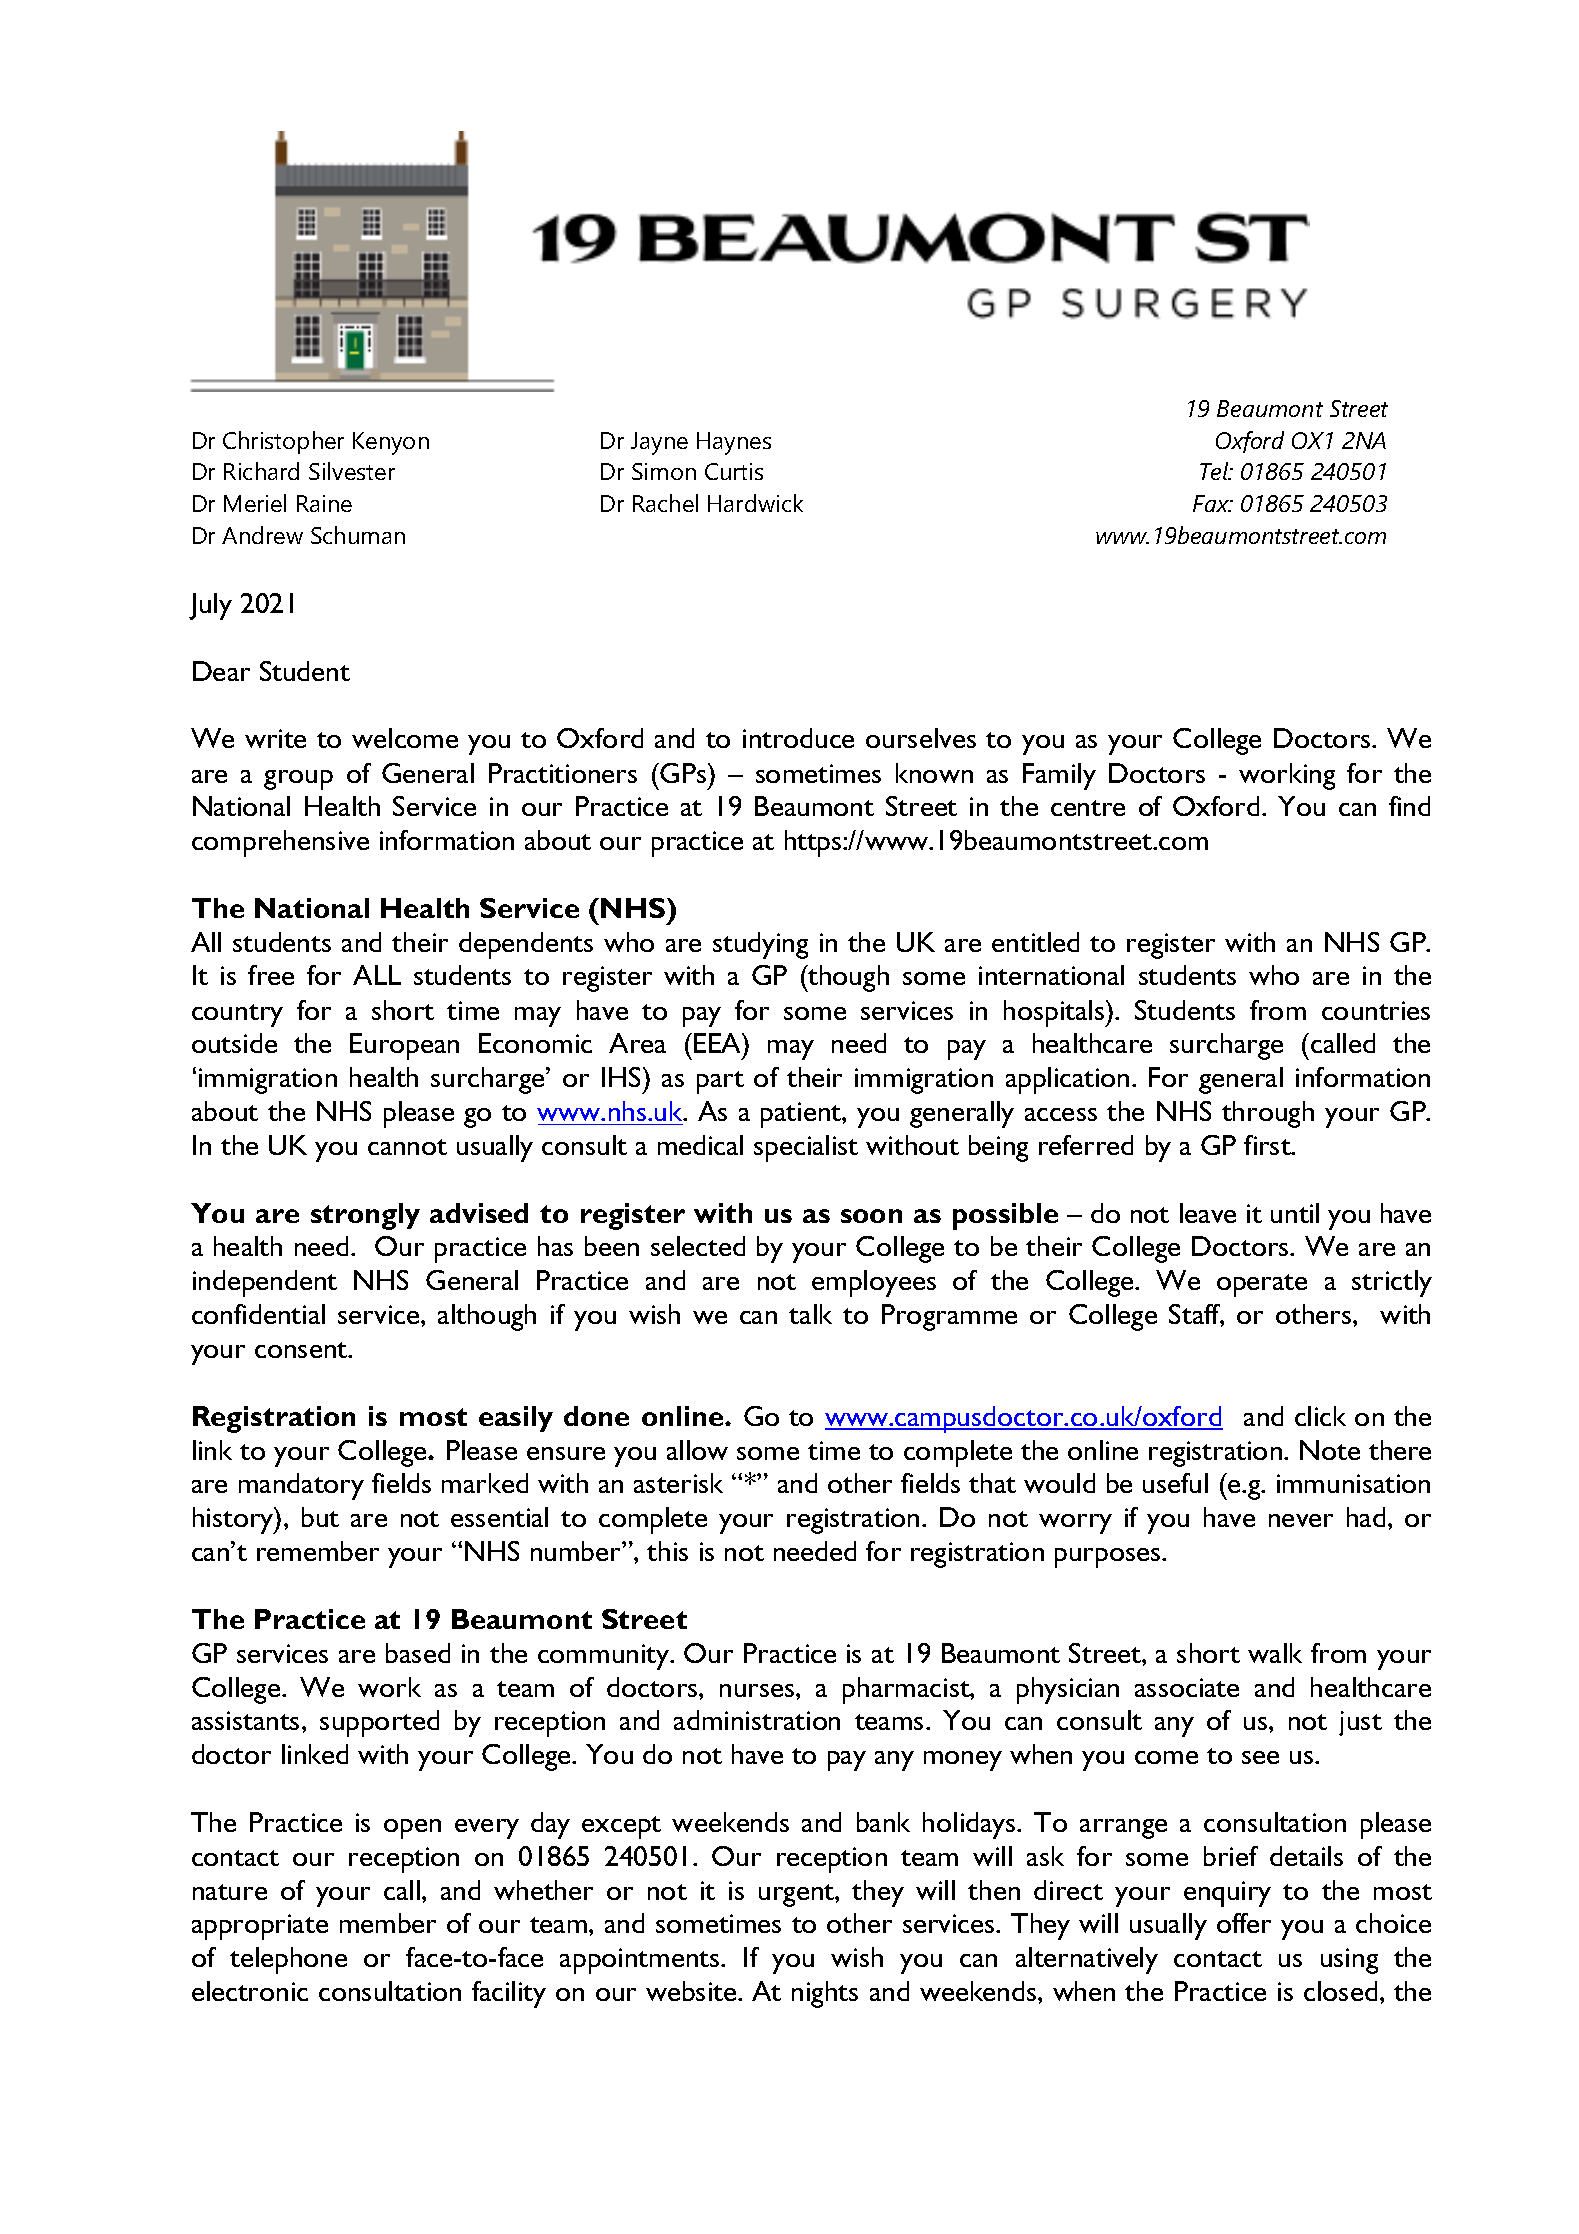 The height and width of the screenshot is (2234, 1579). I want to click on until, so click(1295, 1213).
